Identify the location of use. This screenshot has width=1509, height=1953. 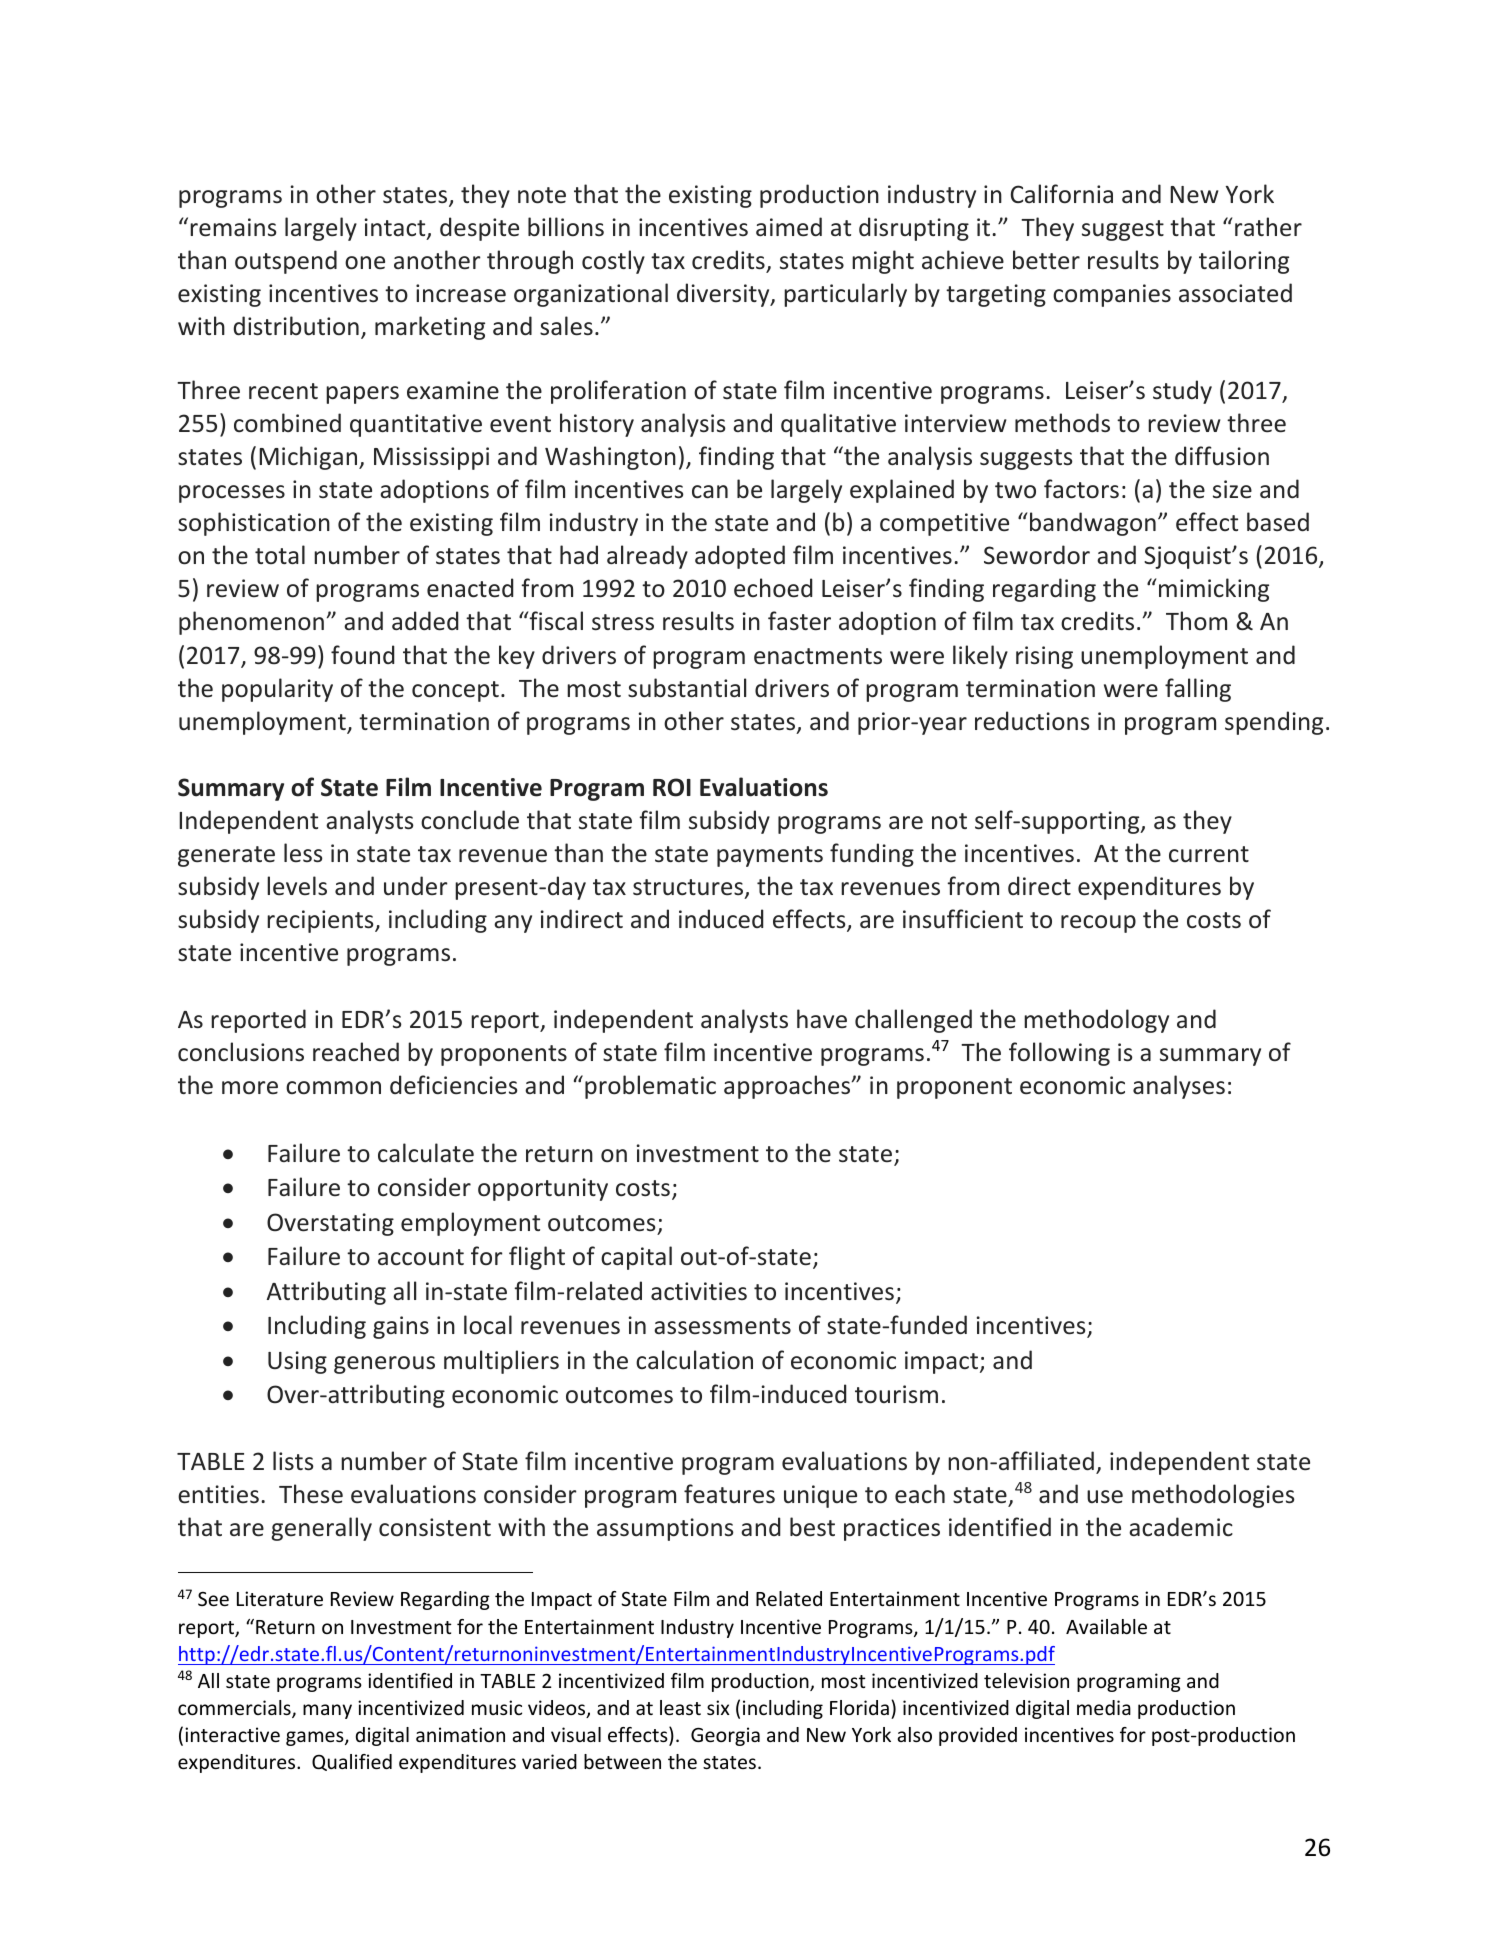
(1105, 1497).
